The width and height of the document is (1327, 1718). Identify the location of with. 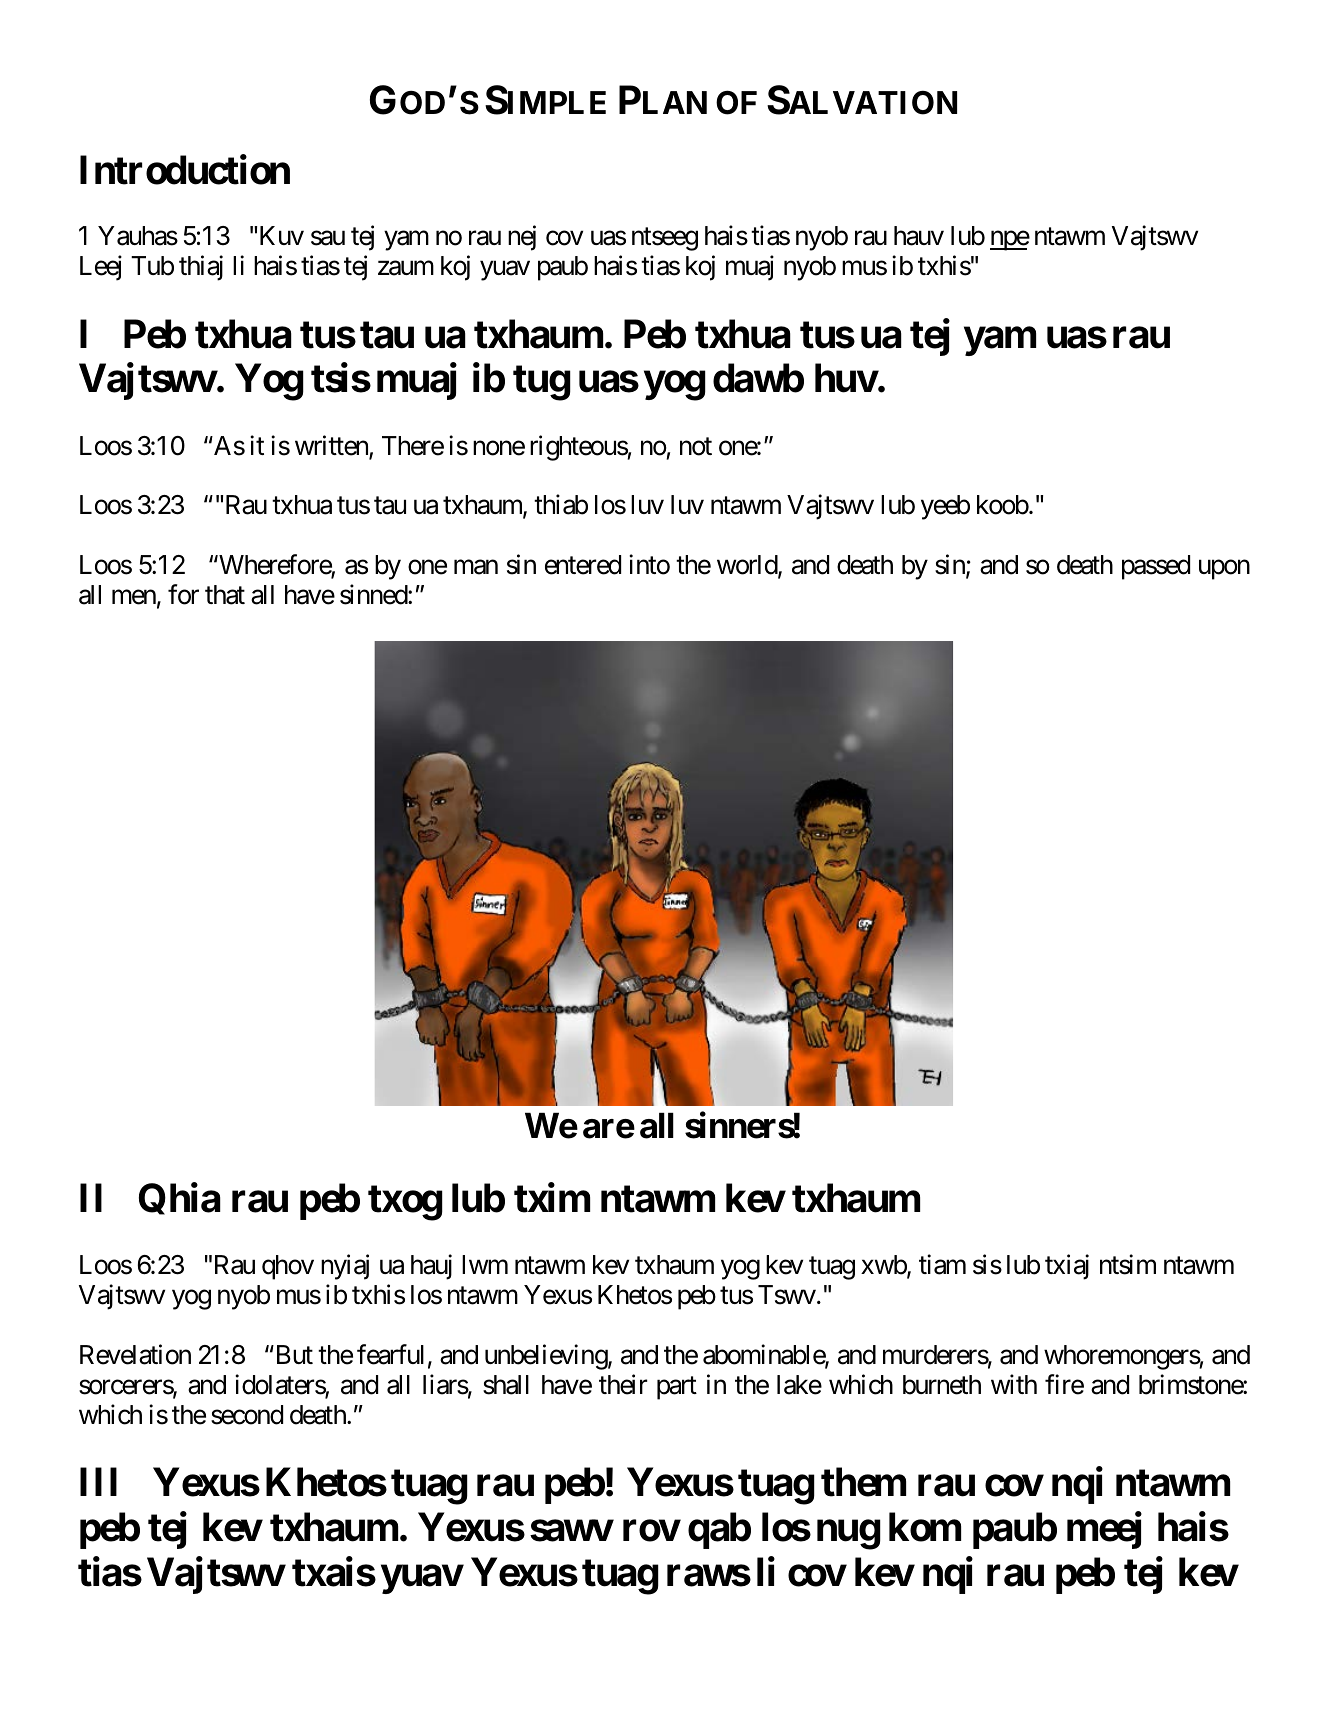
(1014, 1384).
